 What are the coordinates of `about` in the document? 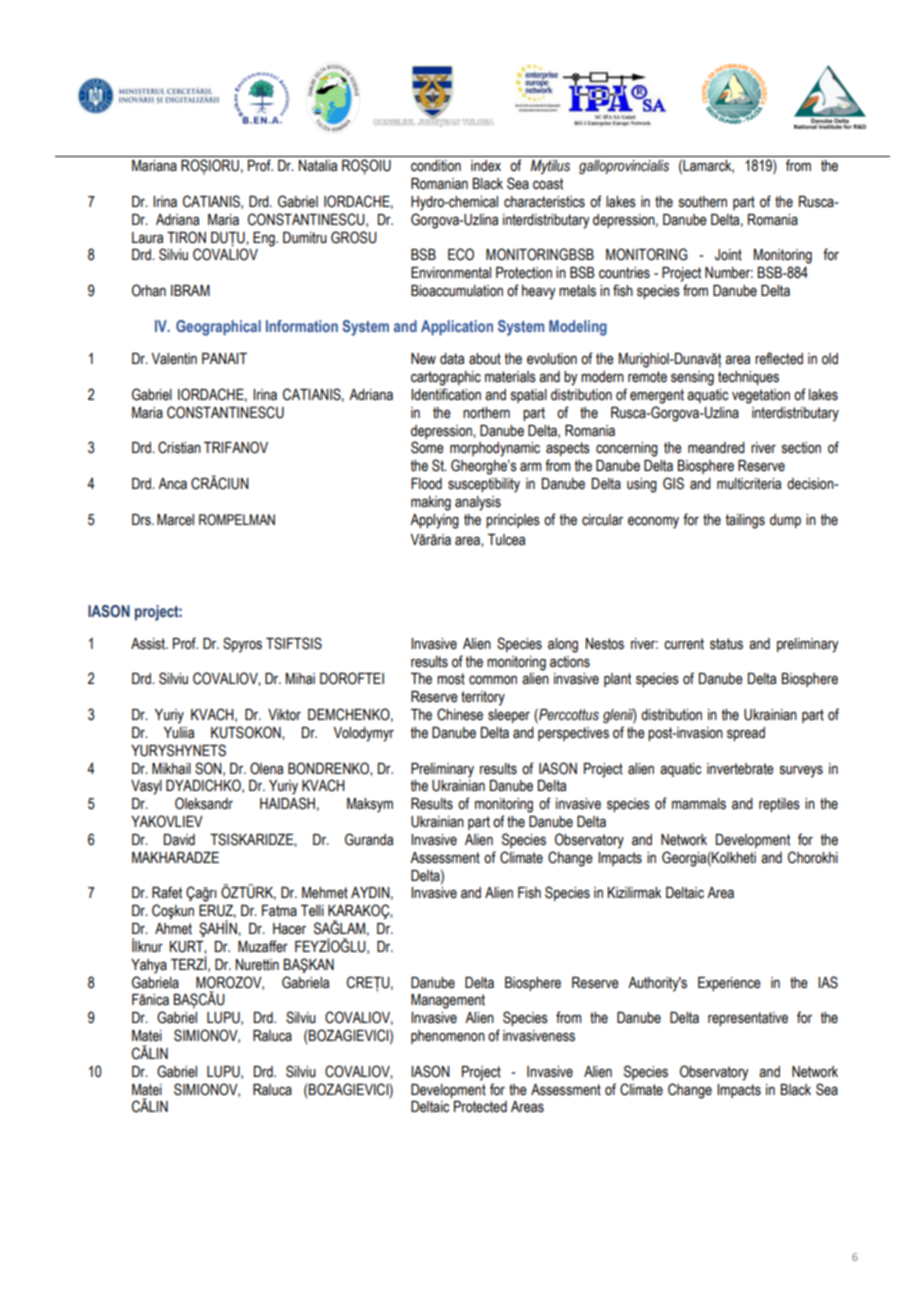 It's located at (485, 359).
